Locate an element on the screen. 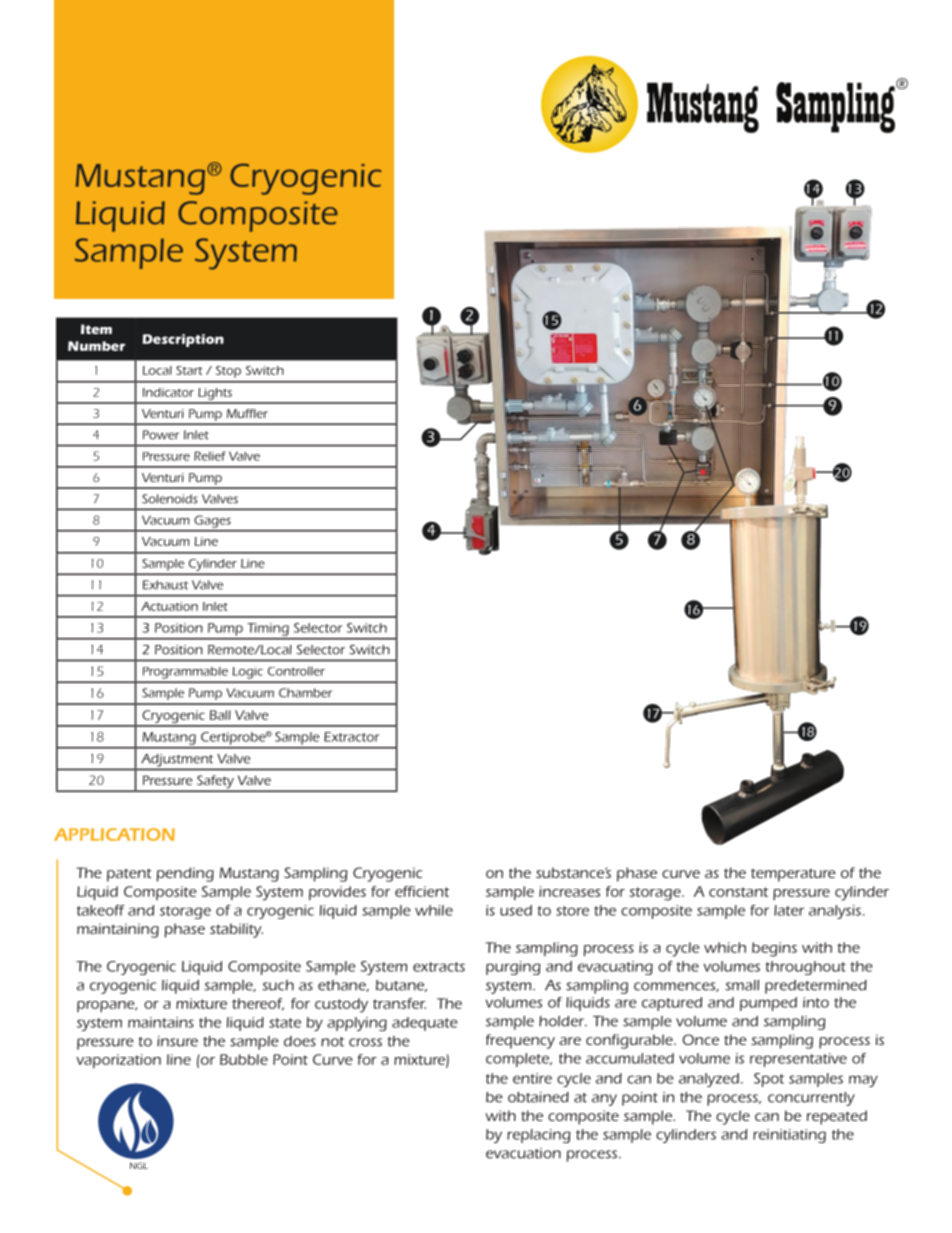 The height and width of the screenshot is (1233, 952). temperature is located at coordinates (793, 875).
